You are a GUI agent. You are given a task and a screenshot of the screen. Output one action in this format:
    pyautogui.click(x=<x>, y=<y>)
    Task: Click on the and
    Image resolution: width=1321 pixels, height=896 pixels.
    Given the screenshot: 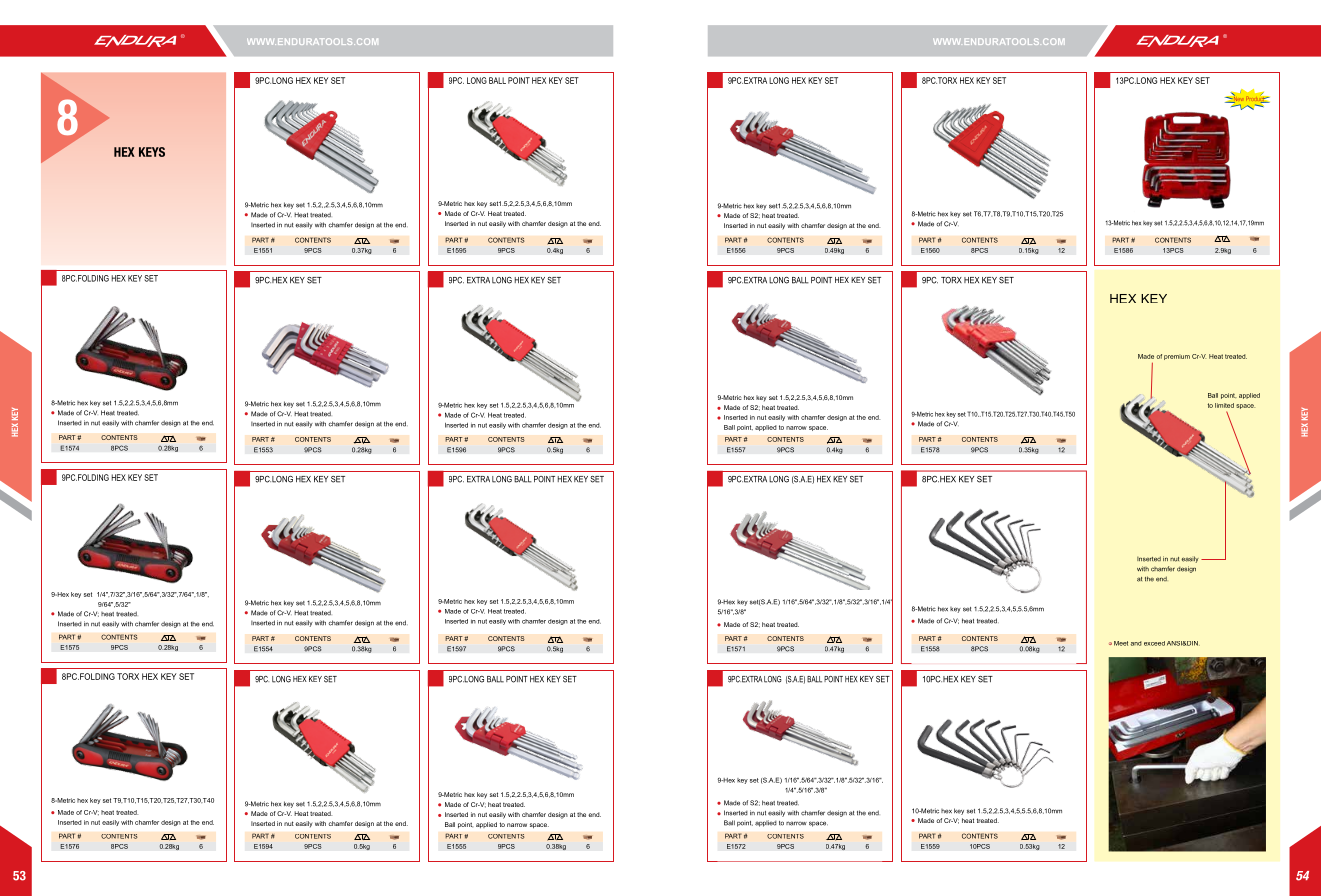 What is the action you would take?
    pyautogui.click(x=1136, y=643)
